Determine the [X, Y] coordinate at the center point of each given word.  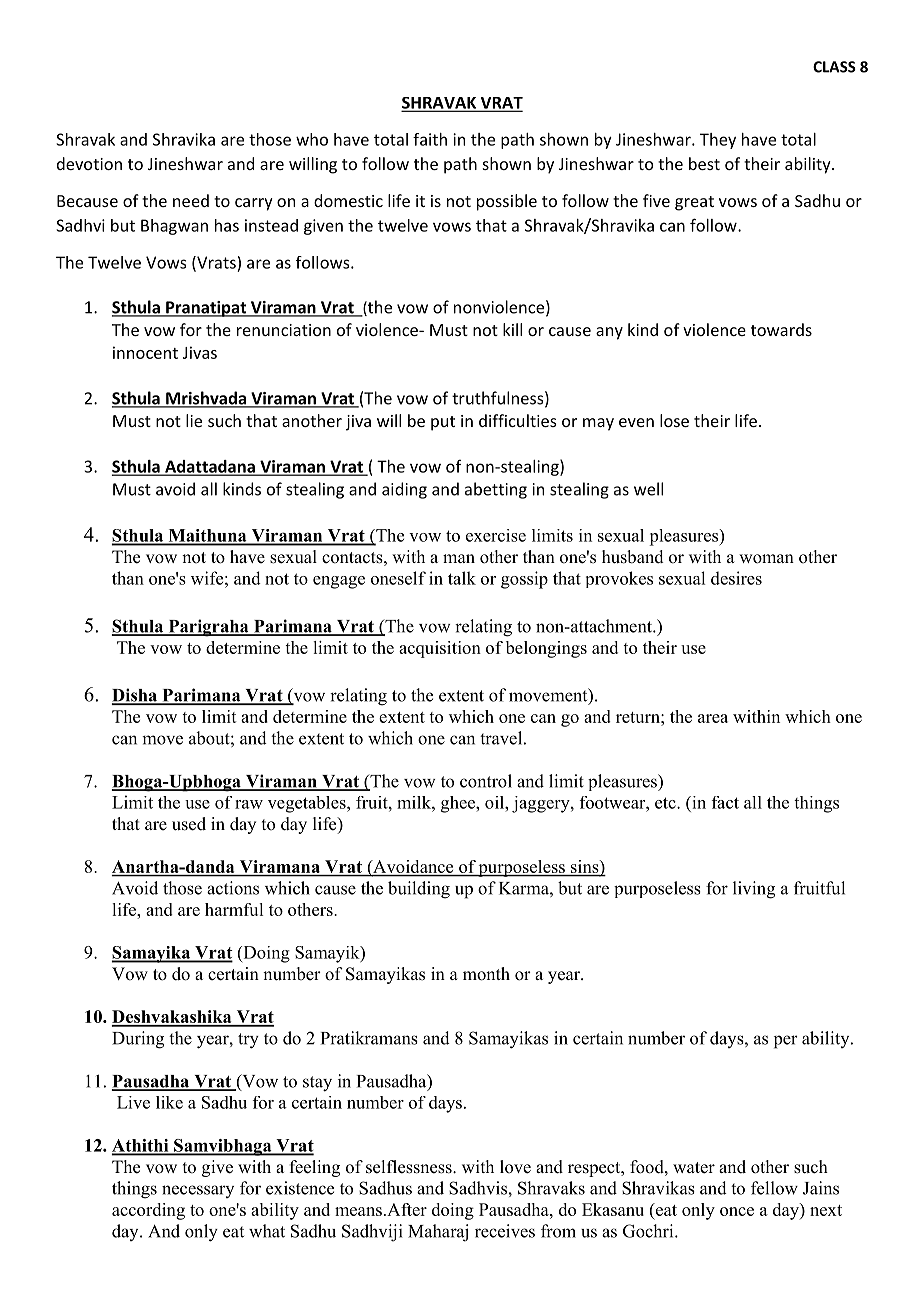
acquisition [440, 649]
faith [430, 139]
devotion [89, 163]
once [737, 1211]
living [754, 890]
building [419, 890]
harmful [234, 909]
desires [736, 578]
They [718, 141]
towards [781, 329]
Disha [135, 696]
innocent [145, 352]
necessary [198, 1191]
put [443, 423]
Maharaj [438, 1233]
